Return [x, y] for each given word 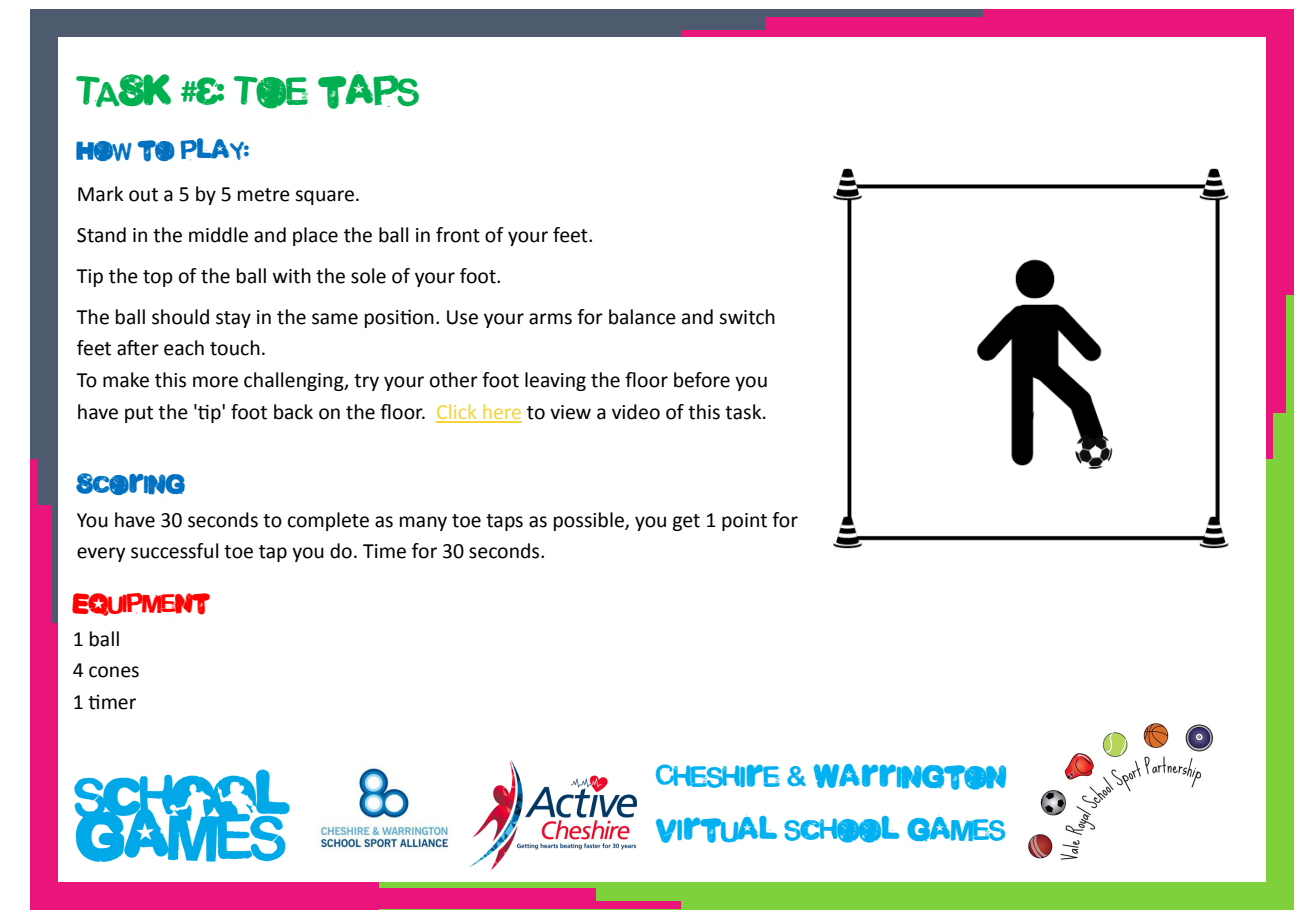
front [458, 235]
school [841, 829]
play [214, 149]
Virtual [716, 829]
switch [747, 317]
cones [114, 672]
